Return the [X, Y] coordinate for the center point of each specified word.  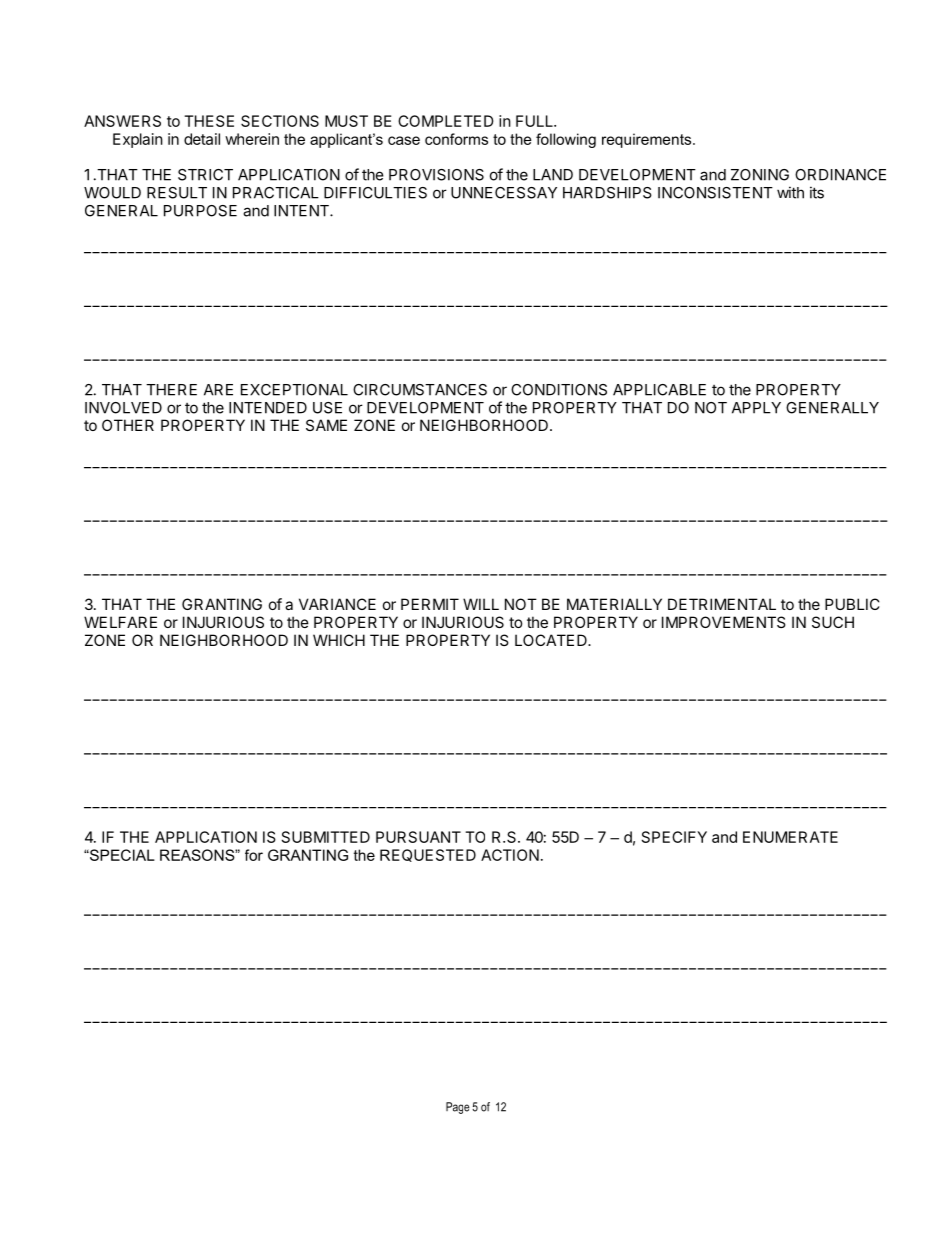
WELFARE [120, 622]
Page [457, 1108]
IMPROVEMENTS [724, 622]
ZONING [760, 175]
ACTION [510, 855]
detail [202, 139]
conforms [456, 139]
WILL [481, 604]
